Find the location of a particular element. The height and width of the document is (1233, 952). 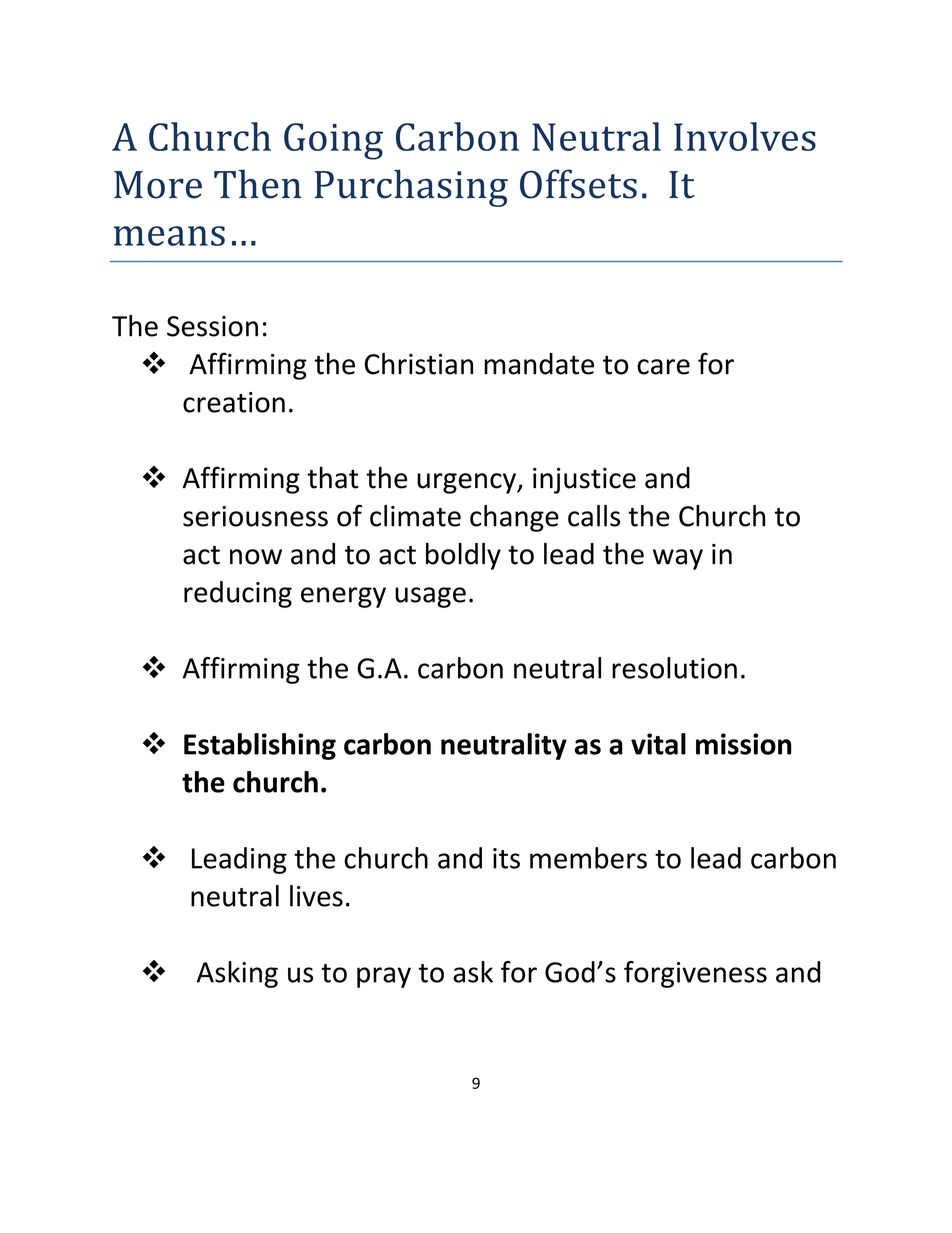

Then is located at coordinates (258, 184).
